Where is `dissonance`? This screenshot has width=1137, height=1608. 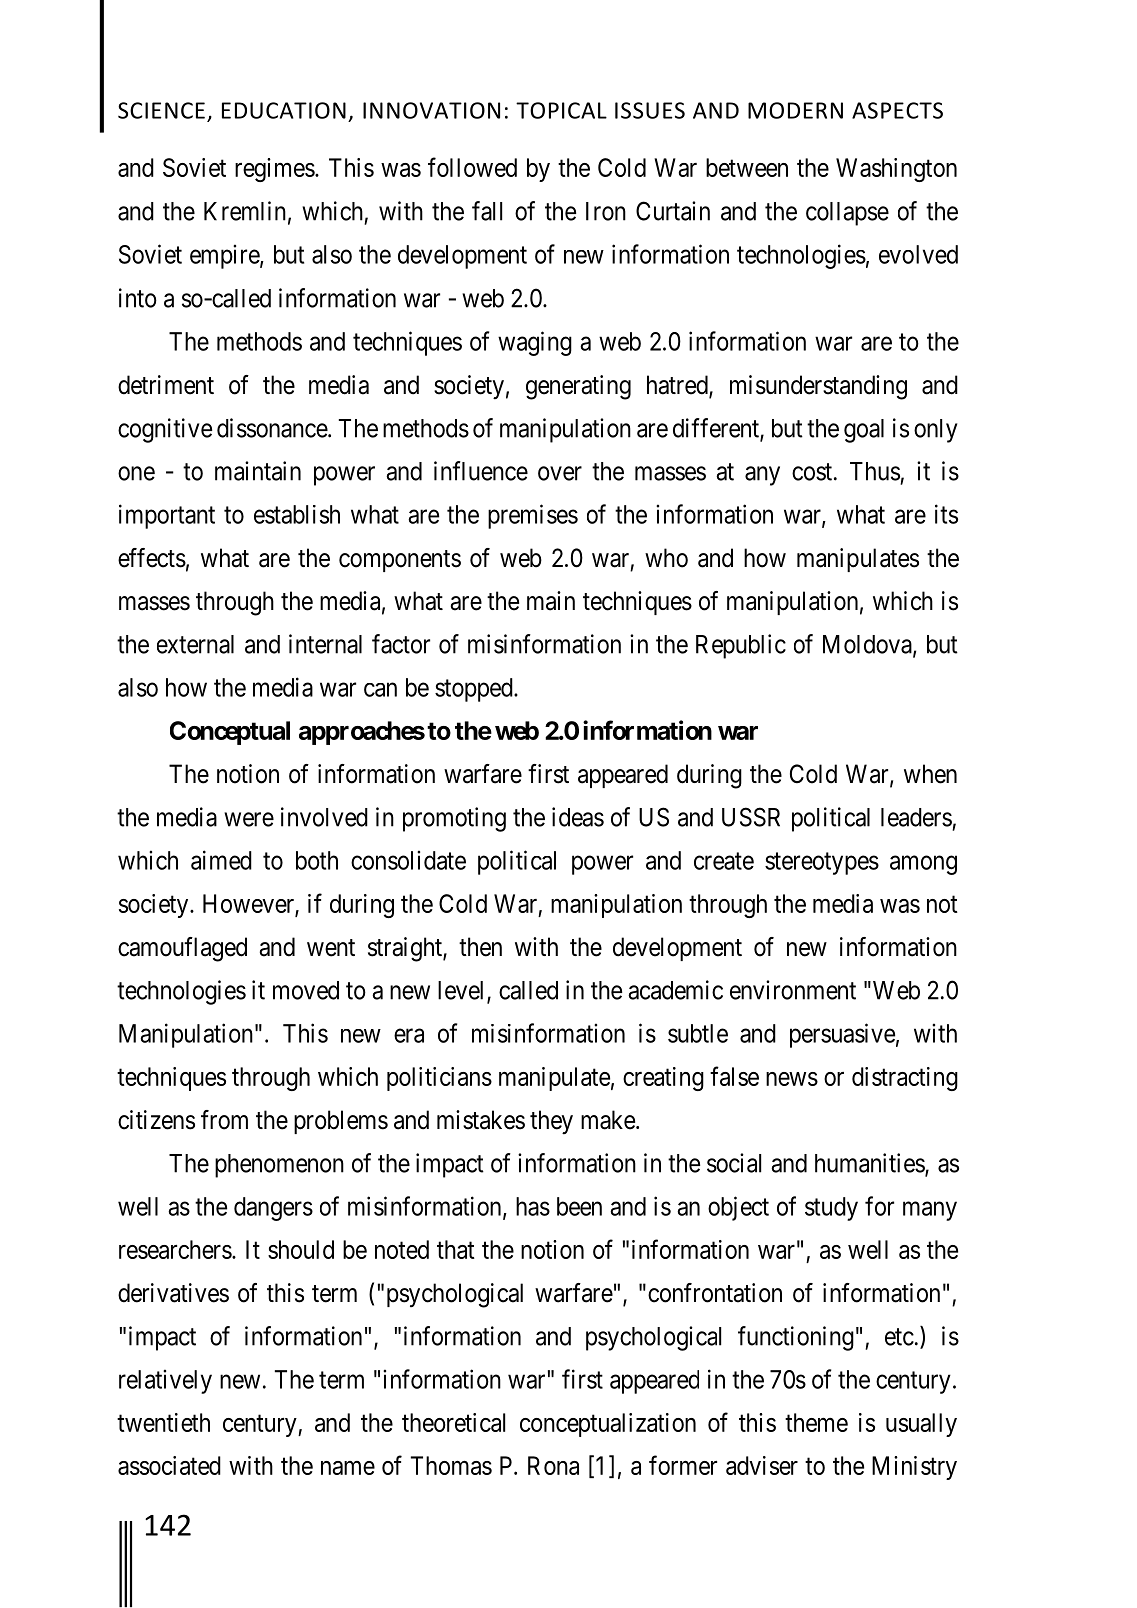
dissonance is located at coordinates (273, 428).
